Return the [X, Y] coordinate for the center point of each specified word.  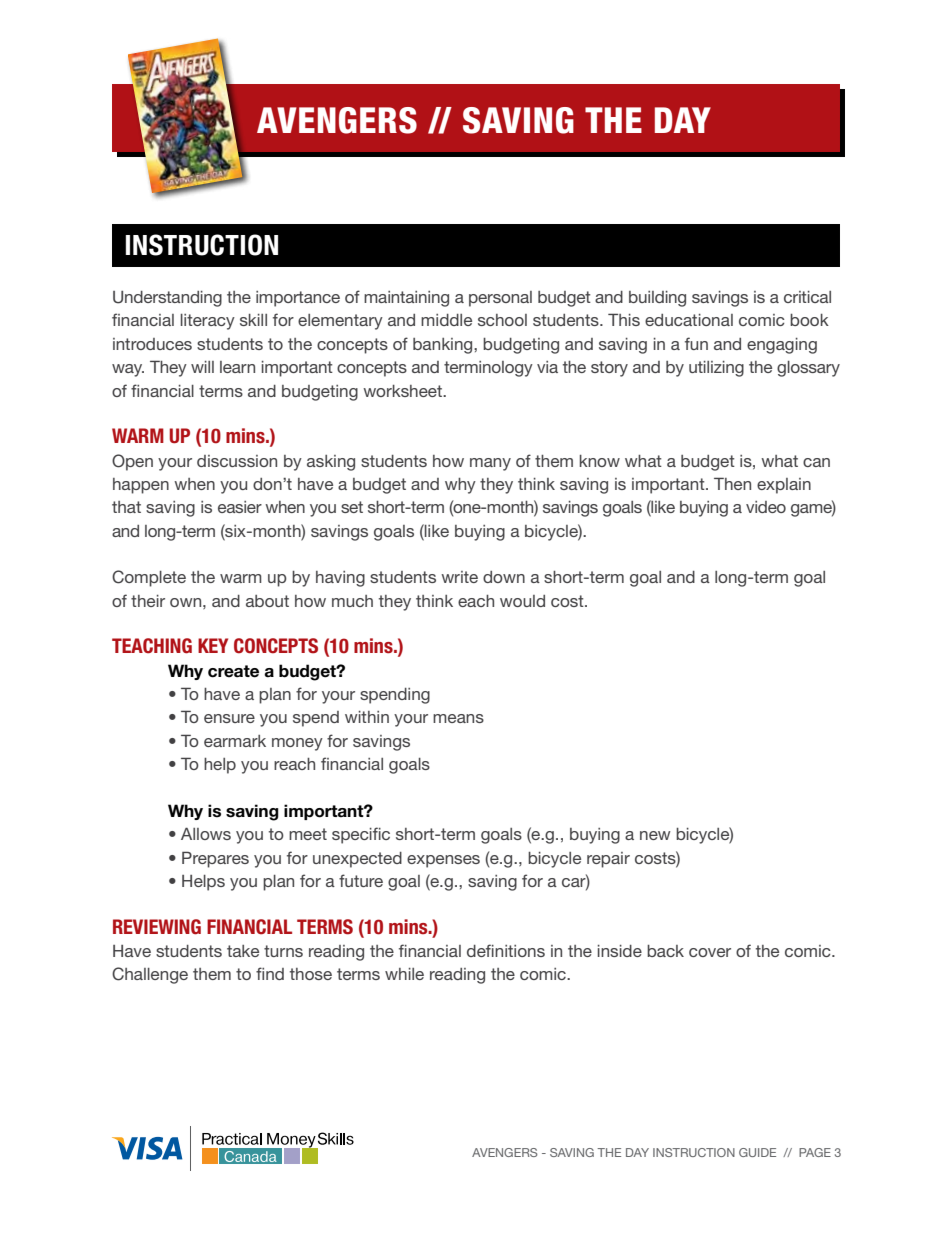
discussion [237, 461]
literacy [208, 322]
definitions [506, 950]
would [522, 601]
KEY [213, 645]
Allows [206, 833]
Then [732, 483]
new [655, 835]
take [243, 951]
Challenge [150, 975]
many [490, 464]
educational [689, 320]
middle [446, 320]
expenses [443, 861]
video [766, 507]
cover [710, 952]
